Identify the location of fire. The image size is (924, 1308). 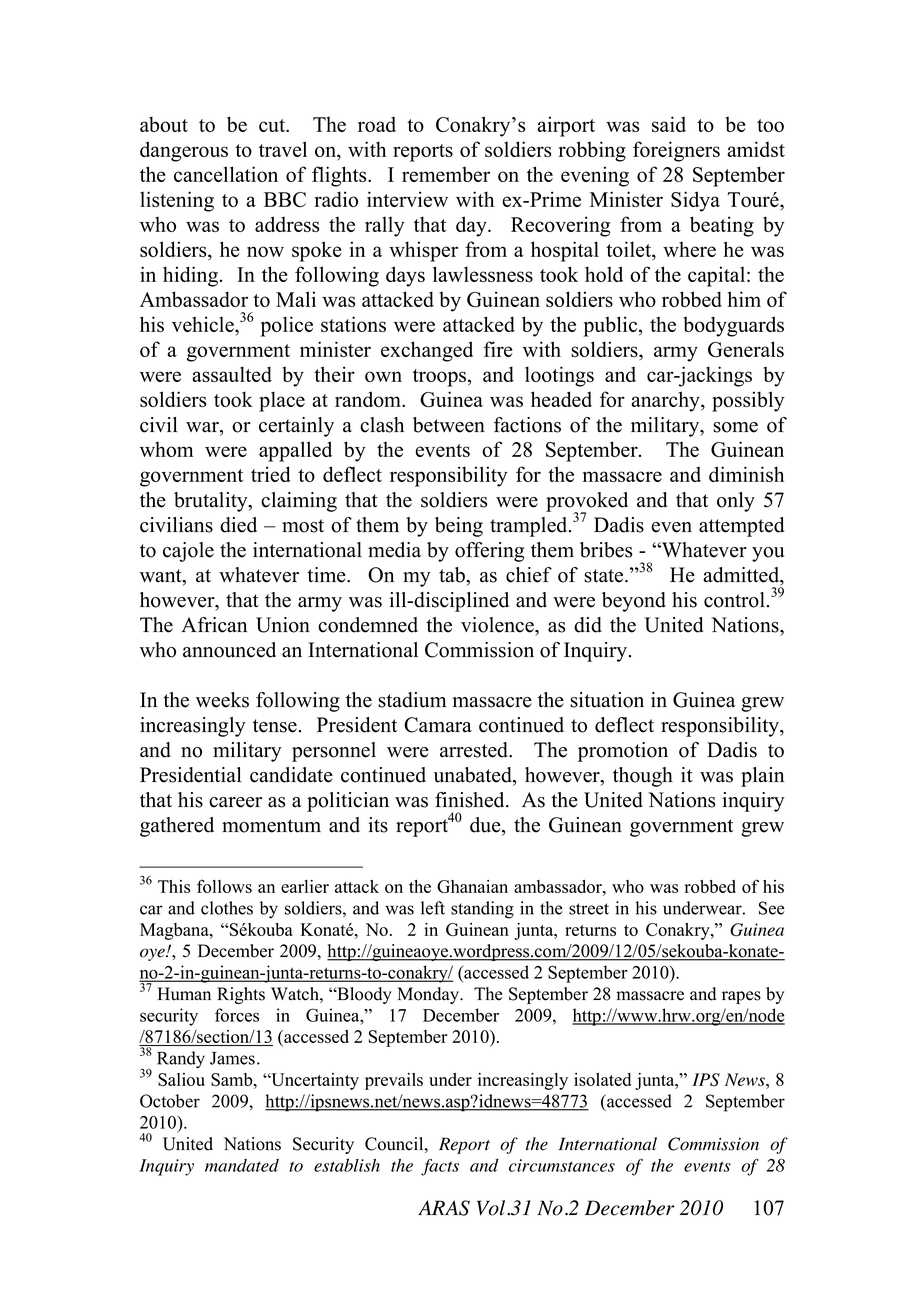
(498, 349).
